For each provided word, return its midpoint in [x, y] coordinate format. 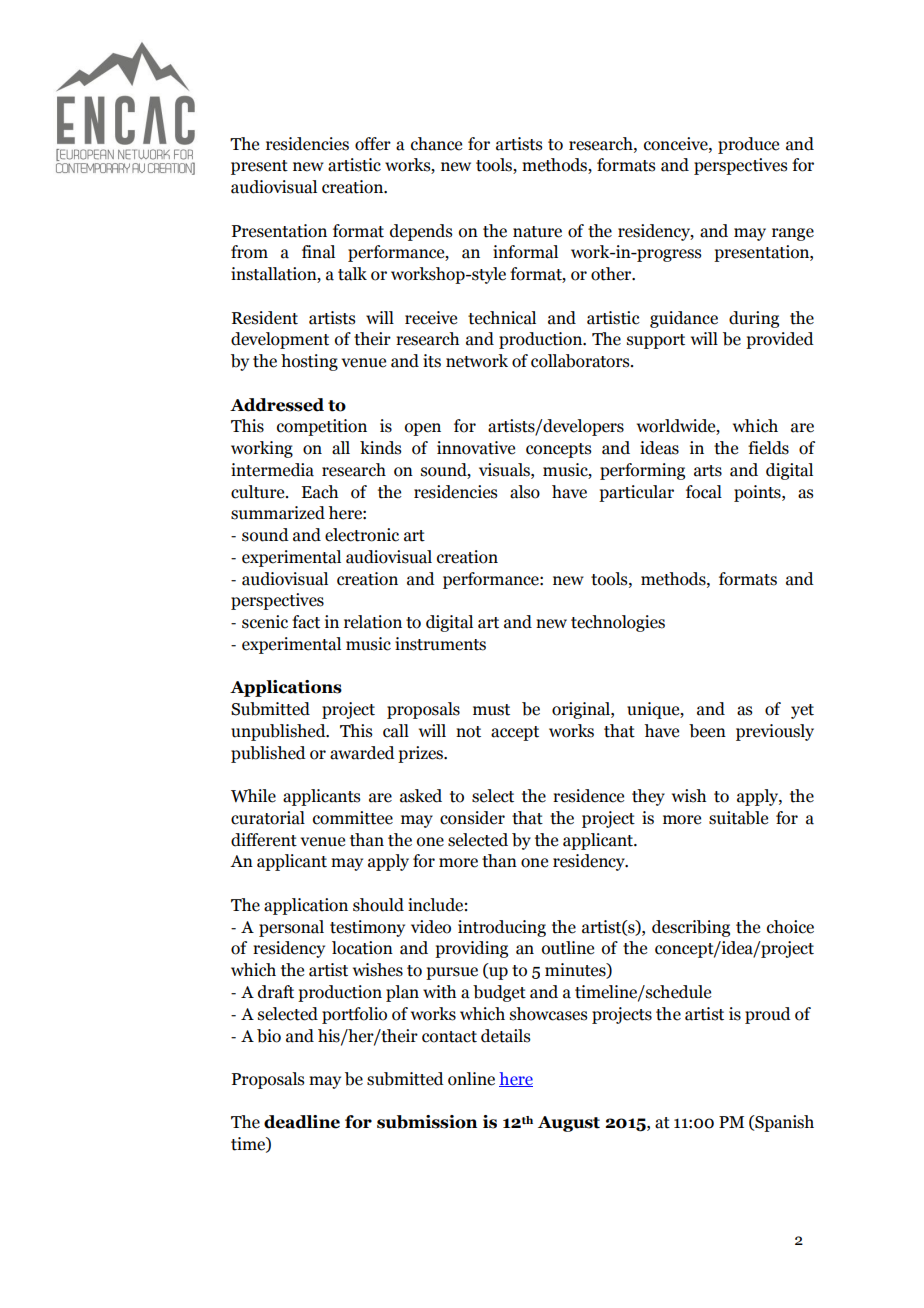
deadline [302, 1122]
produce [748, 145]
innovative [476, 448]
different [264, 840]
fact [306, 622]
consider [472, 818]
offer [373, 144]
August [569, 1124]
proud [768, 1015]
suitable [738, 818]
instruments [440, 644]
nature [537, 232]
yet [802, 711]
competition [322, 427]
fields [768, 448]
